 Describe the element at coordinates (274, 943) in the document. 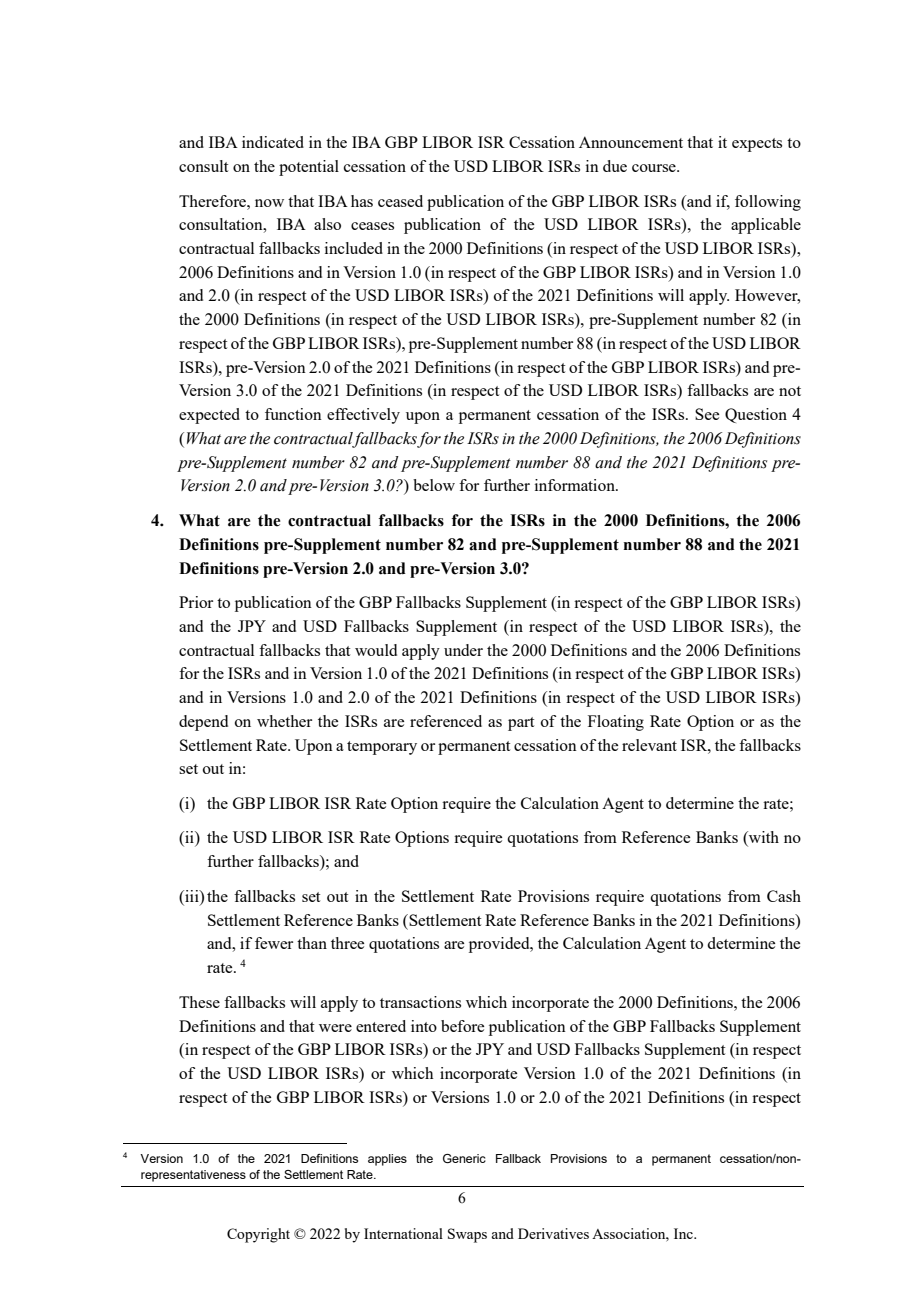

I see `fewer` at that location.
